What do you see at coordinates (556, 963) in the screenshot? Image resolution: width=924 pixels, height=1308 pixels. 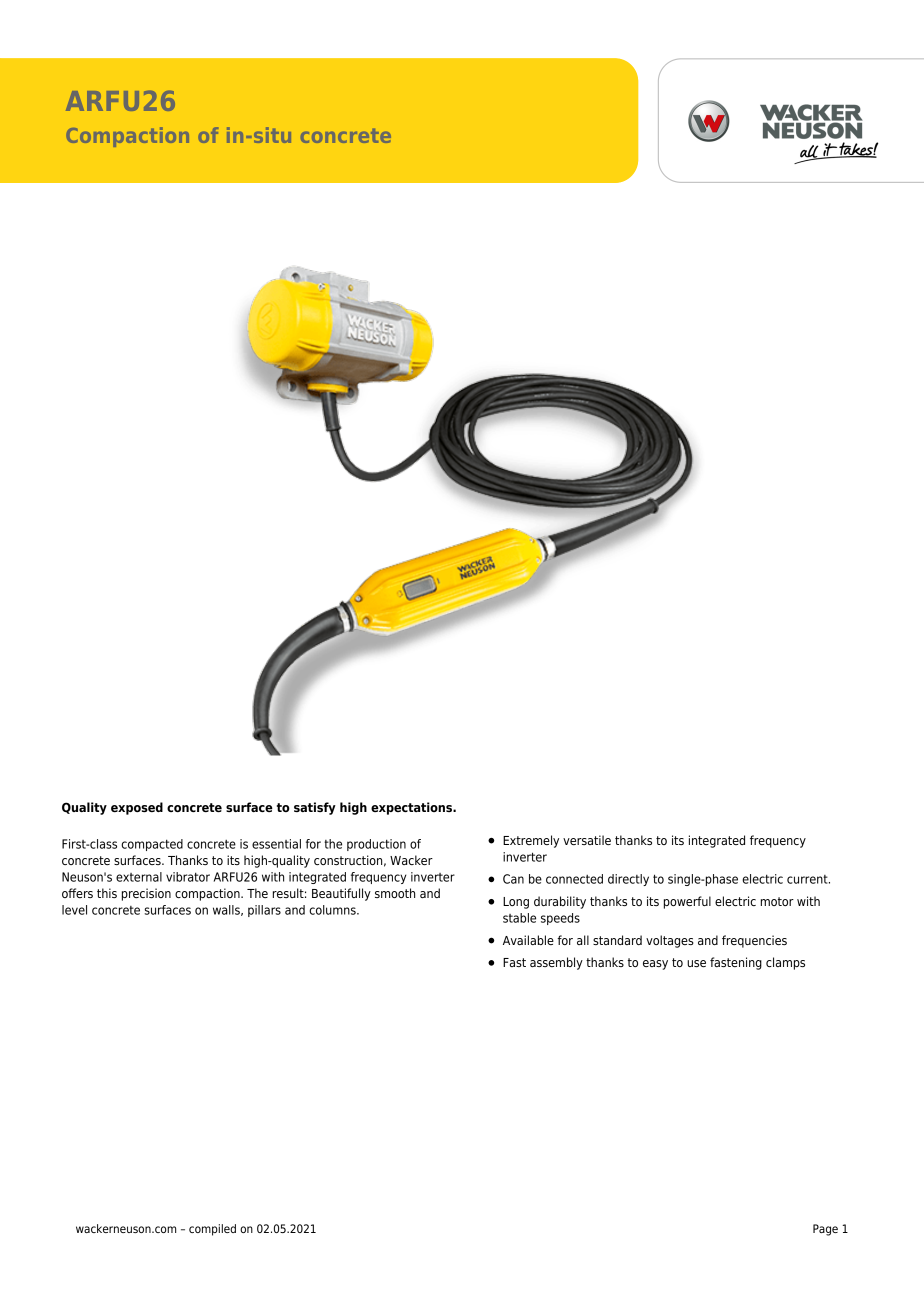 I see `assembly` at bounding box center [556, 963].
